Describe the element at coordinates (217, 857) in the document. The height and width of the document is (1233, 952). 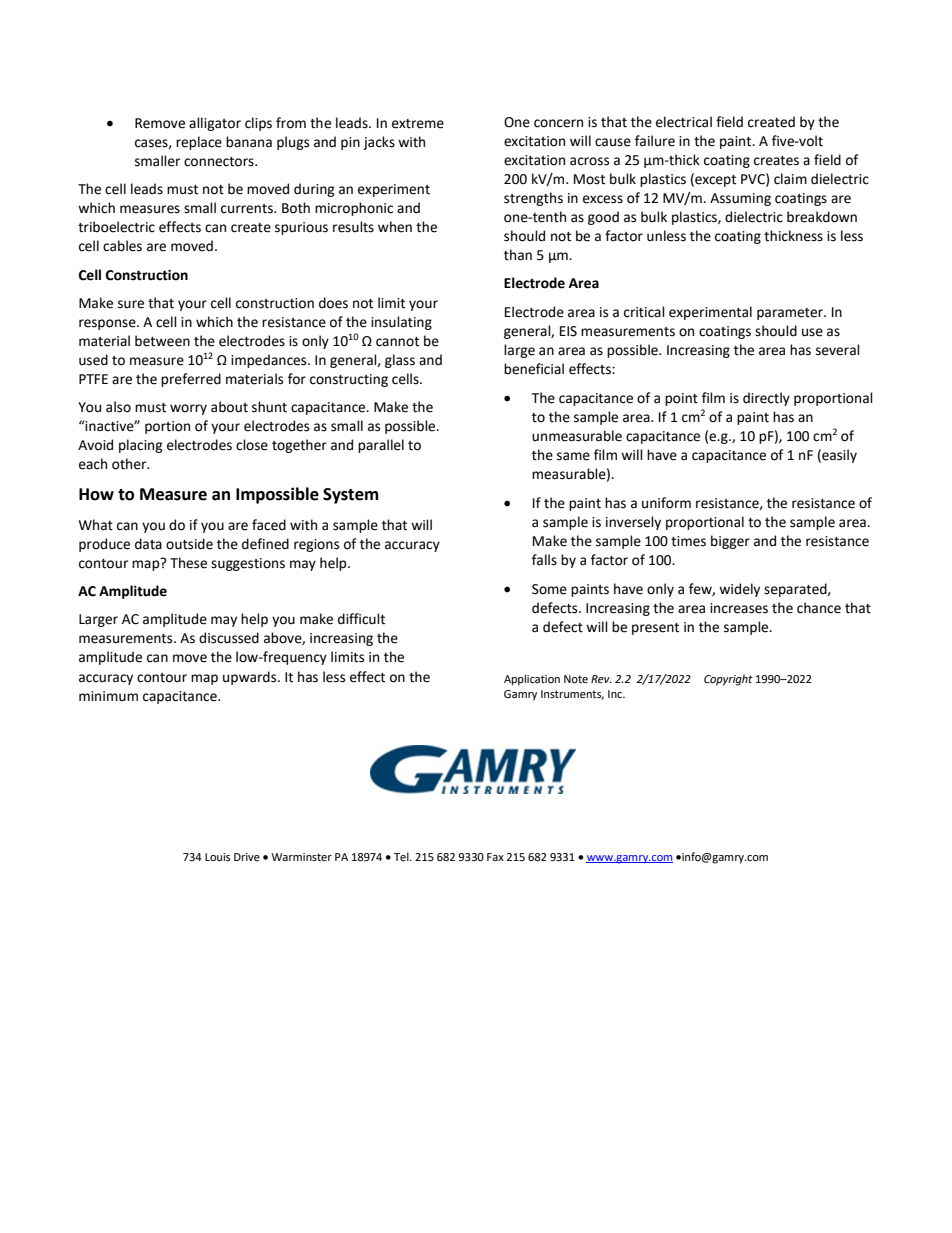
I see `Louis` at that location.
